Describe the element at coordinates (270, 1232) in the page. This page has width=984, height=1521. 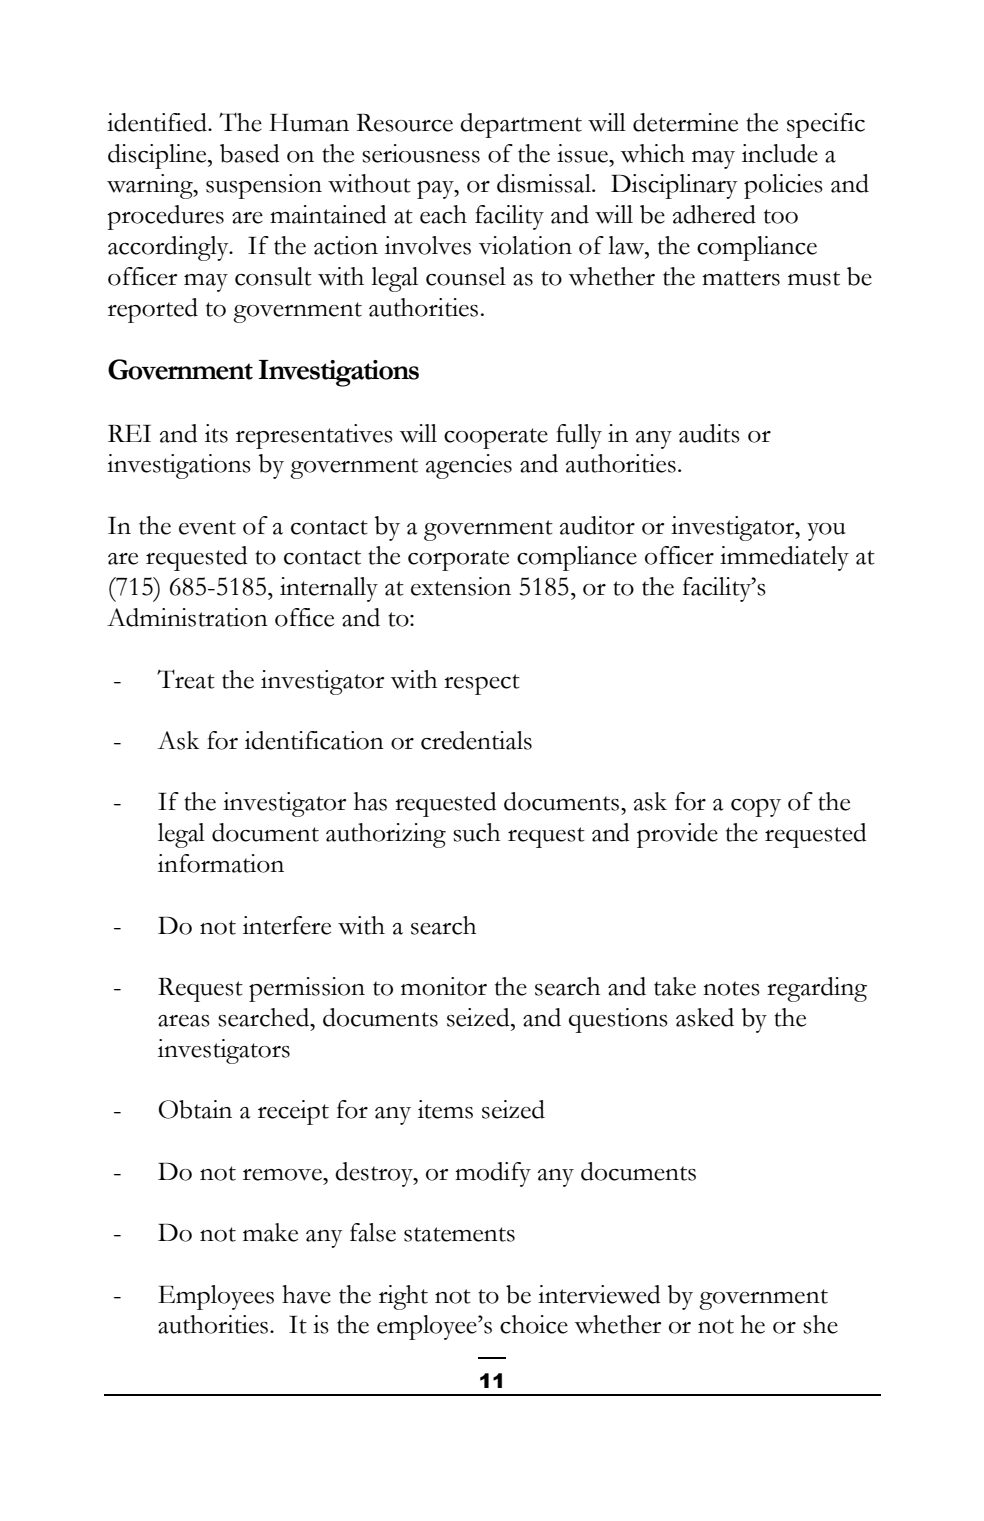
I see `make` at that location.
